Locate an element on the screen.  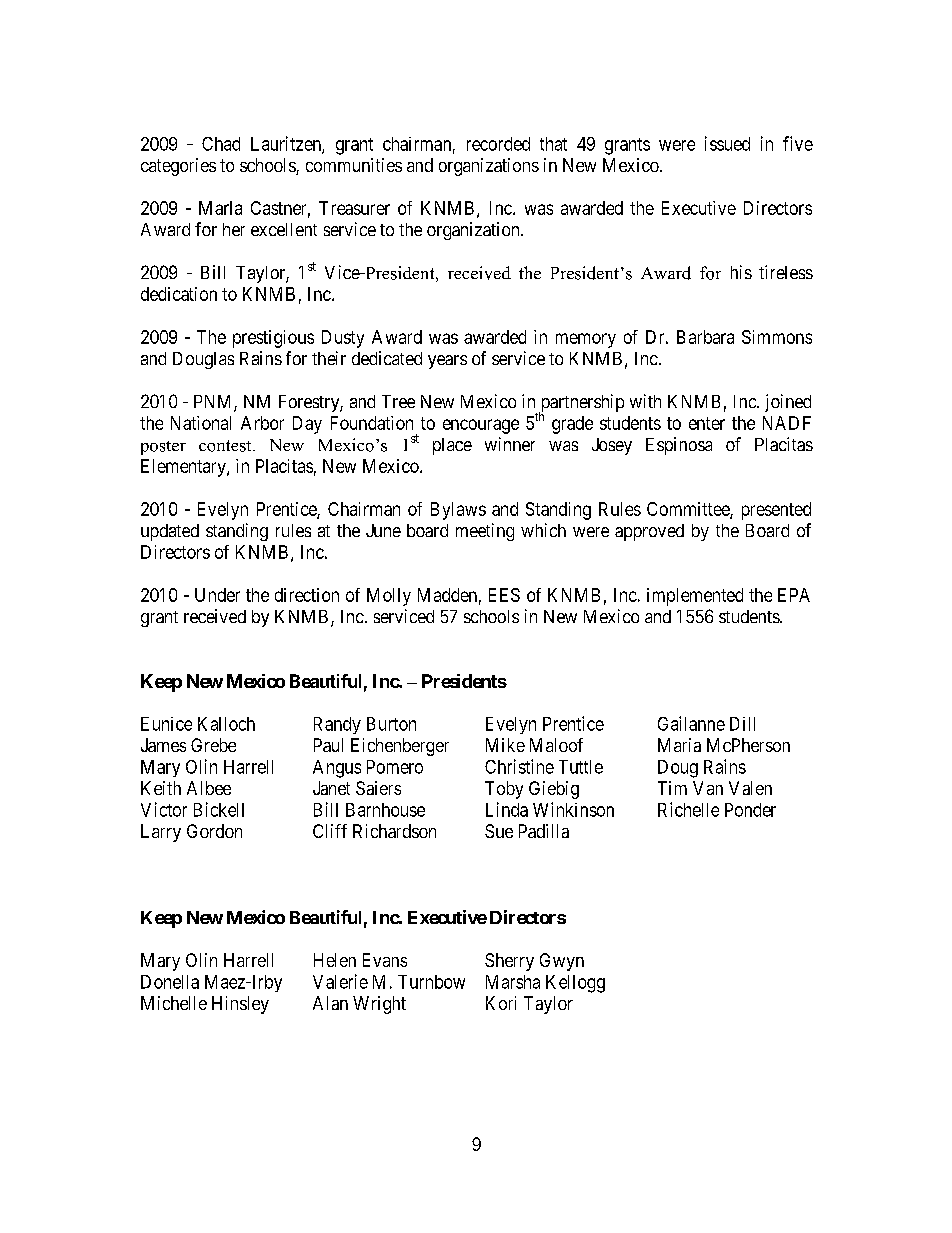
Grebe is located at coordinates (213, 745).
